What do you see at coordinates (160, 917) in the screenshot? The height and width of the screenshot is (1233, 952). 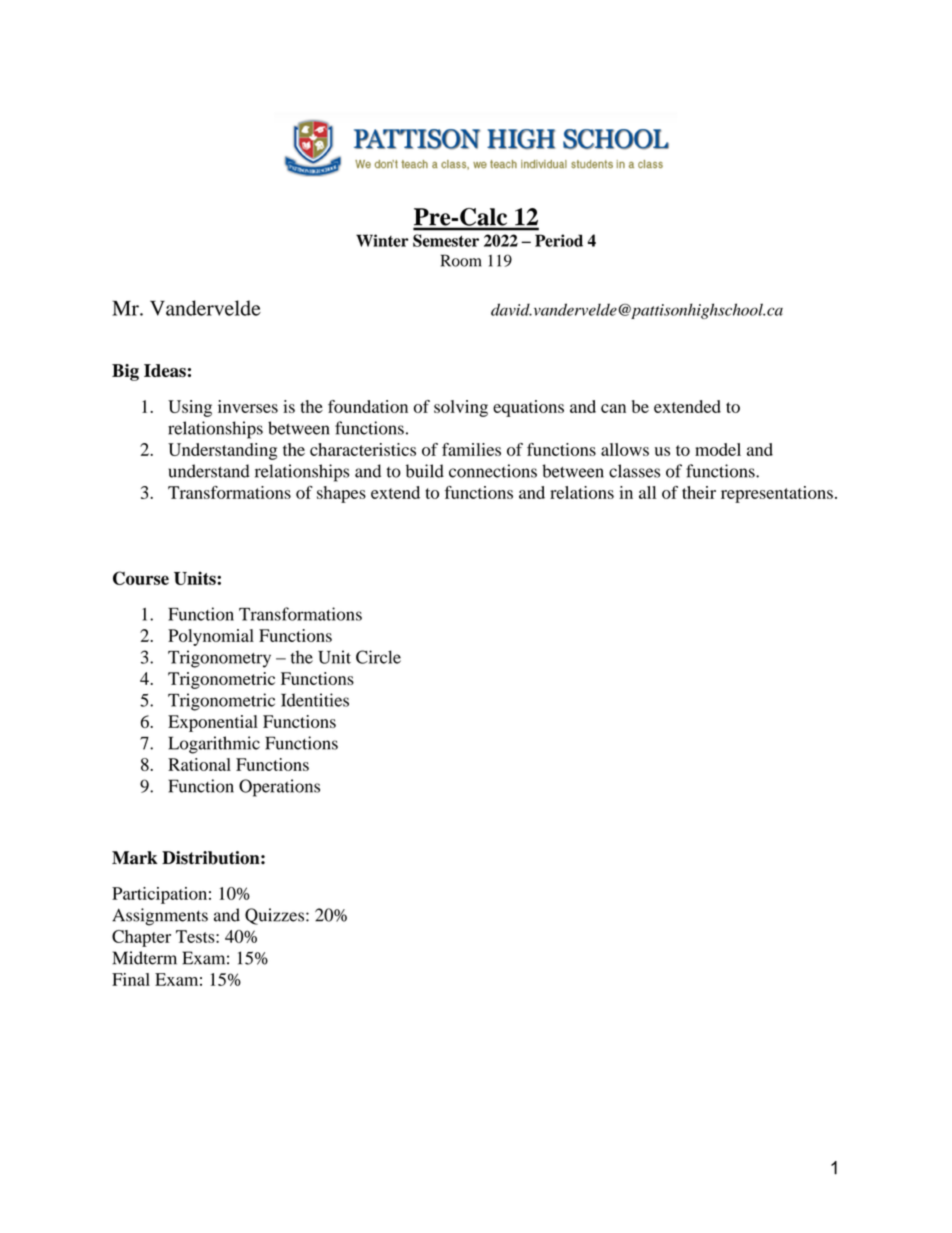 I see `Assignments` at bounding box center [160, 917].
